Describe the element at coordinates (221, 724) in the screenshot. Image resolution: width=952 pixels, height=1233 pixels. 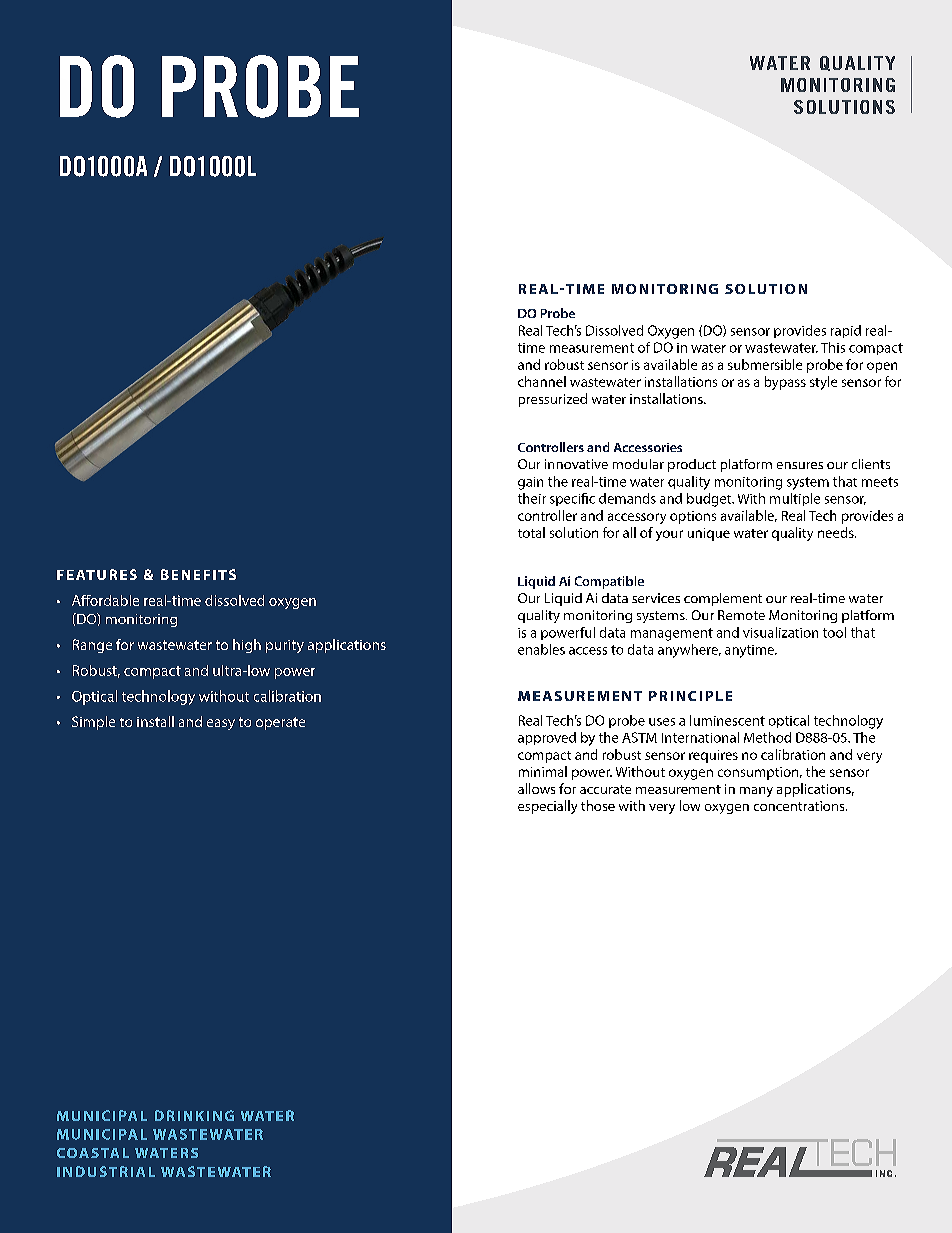
I see `easy` at that location.
